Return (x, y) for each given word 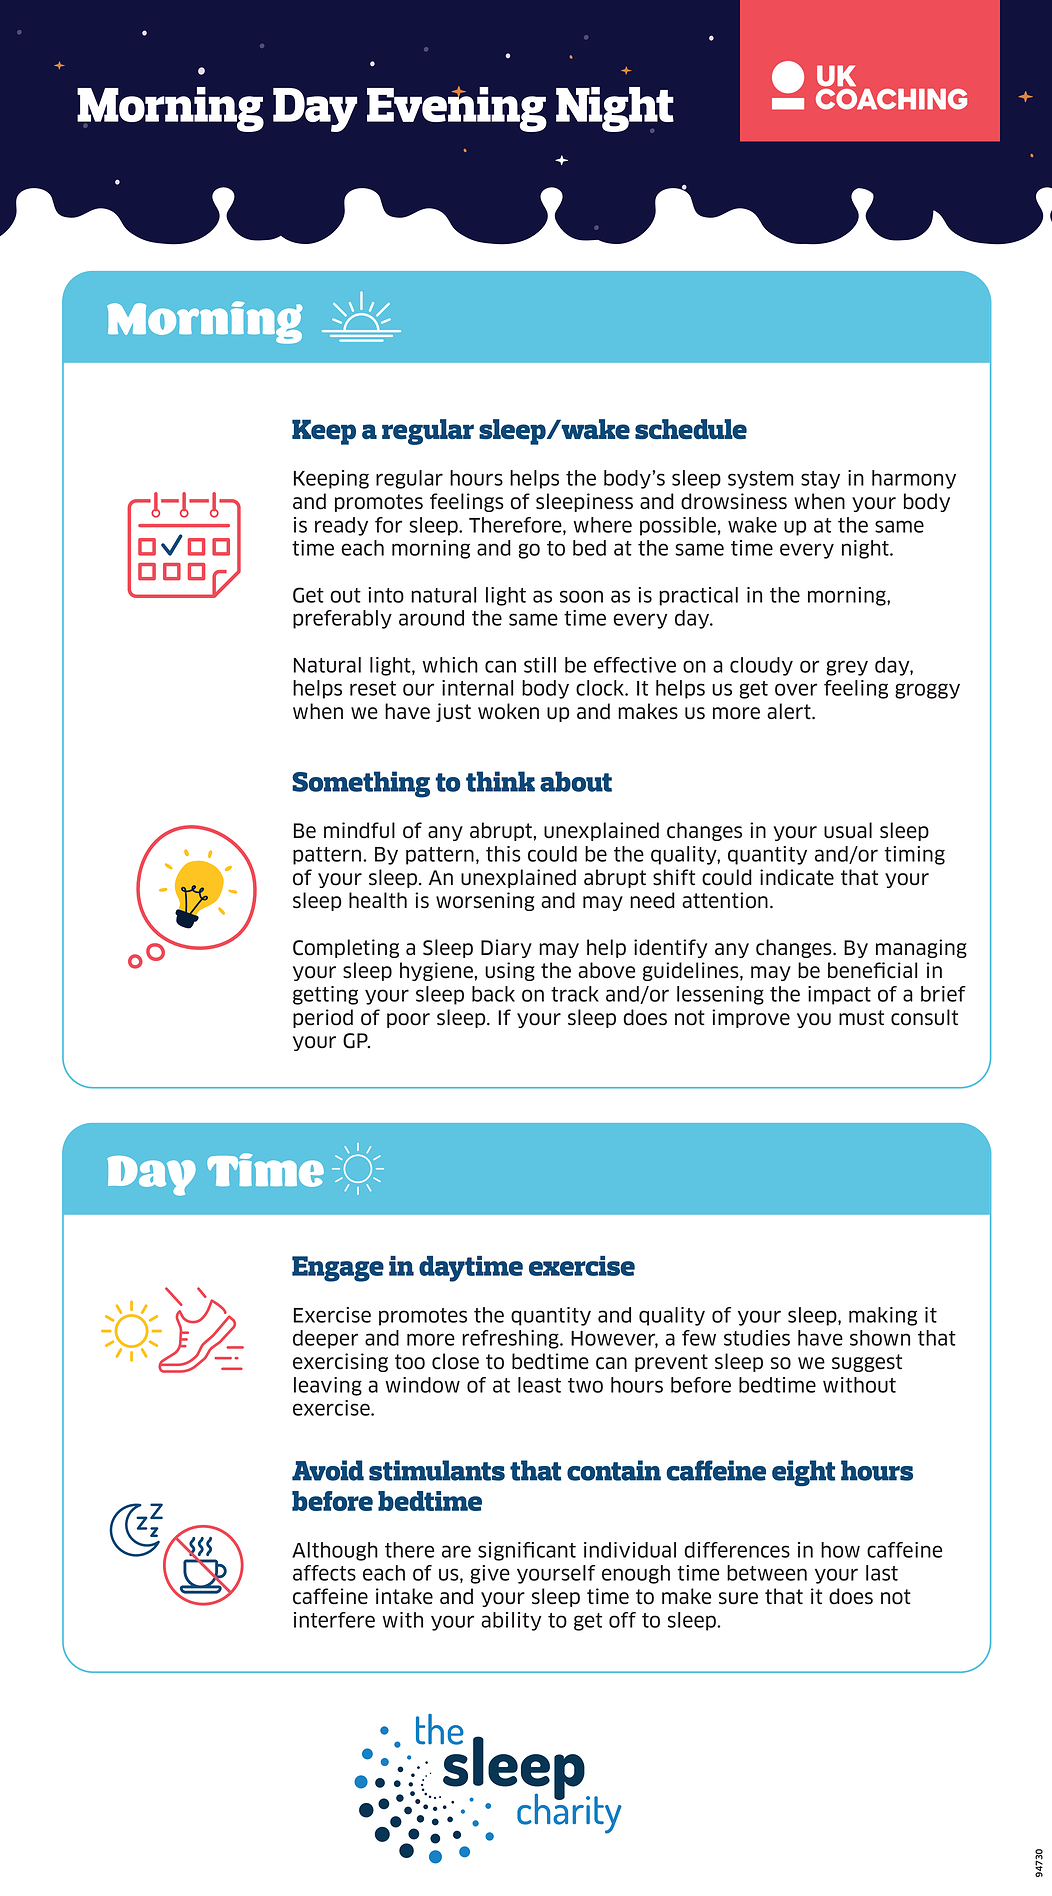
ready (341, 526)
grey (847, 668)
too (410, 1362)
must (861, 1018)
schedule (691, 429)
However (614, 1339)
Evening (457, 109)
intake (404, 1596)
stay (820, 480)
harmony (914, 479)
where (602, 525)
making (883, 1316)
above (606, 970)
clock (601, 688)
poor (408, 1020)
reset (373, 688)
